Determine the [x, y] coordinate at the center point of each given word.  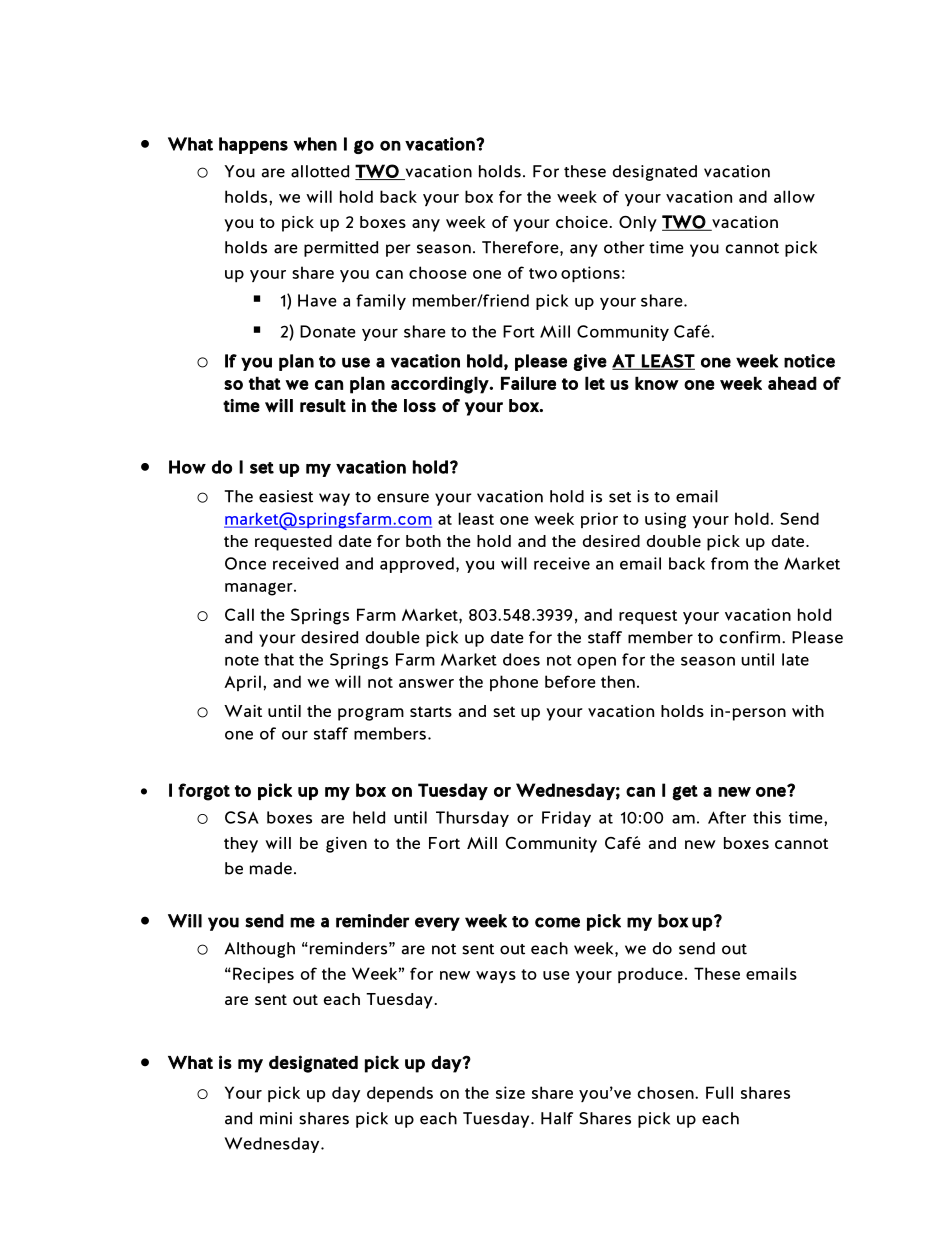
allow [794, 196]
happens [253, 145]
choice [582, 222]
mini [276, 1118]
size [510, 1092]
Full [719, 1092]
